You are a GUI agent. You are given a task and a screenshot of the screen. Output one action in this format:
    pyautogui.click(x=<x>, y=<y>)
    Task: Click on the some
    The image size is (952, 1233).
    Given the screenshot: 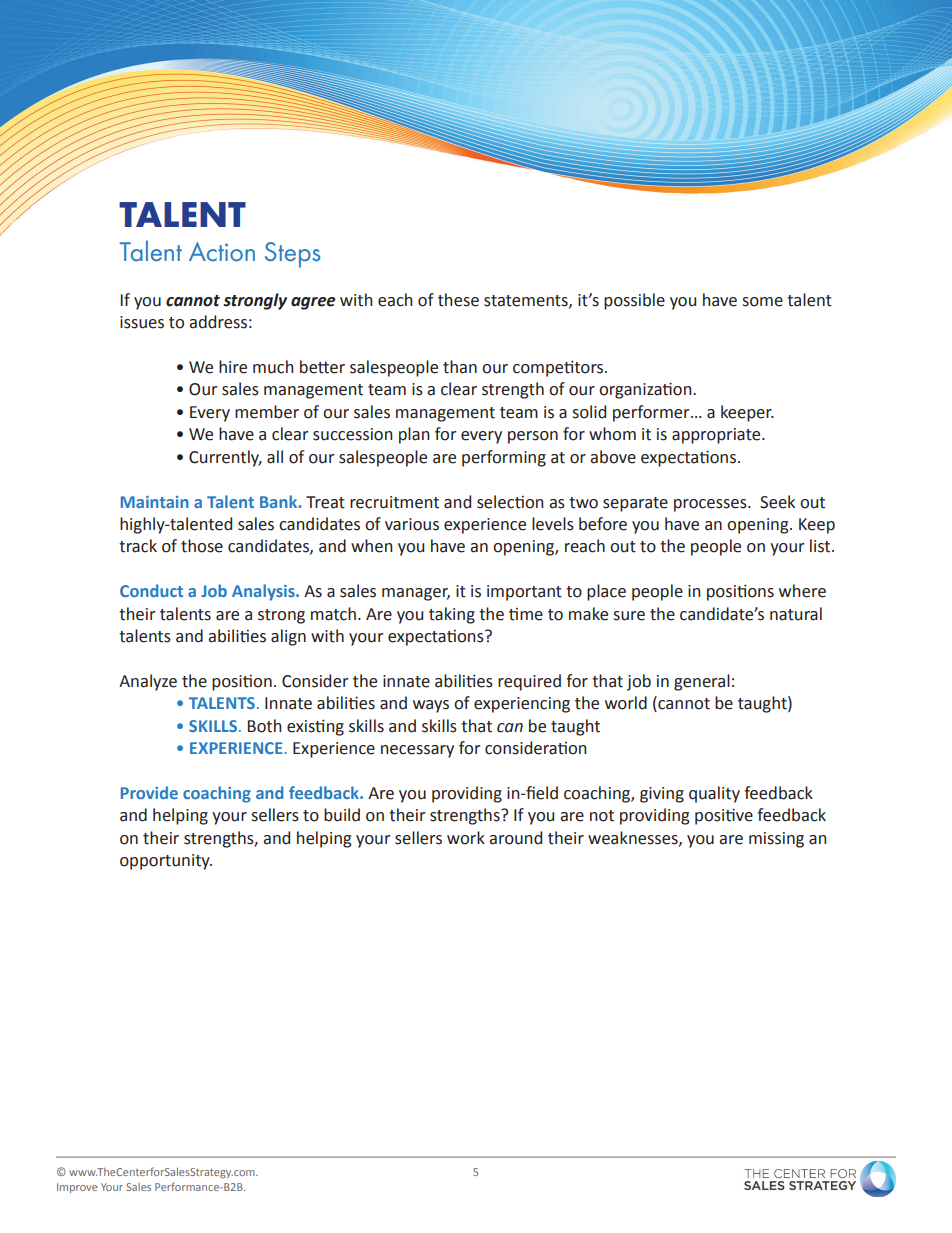 What is the action you would take?
    pyautogui.click(x=762, y=302)
